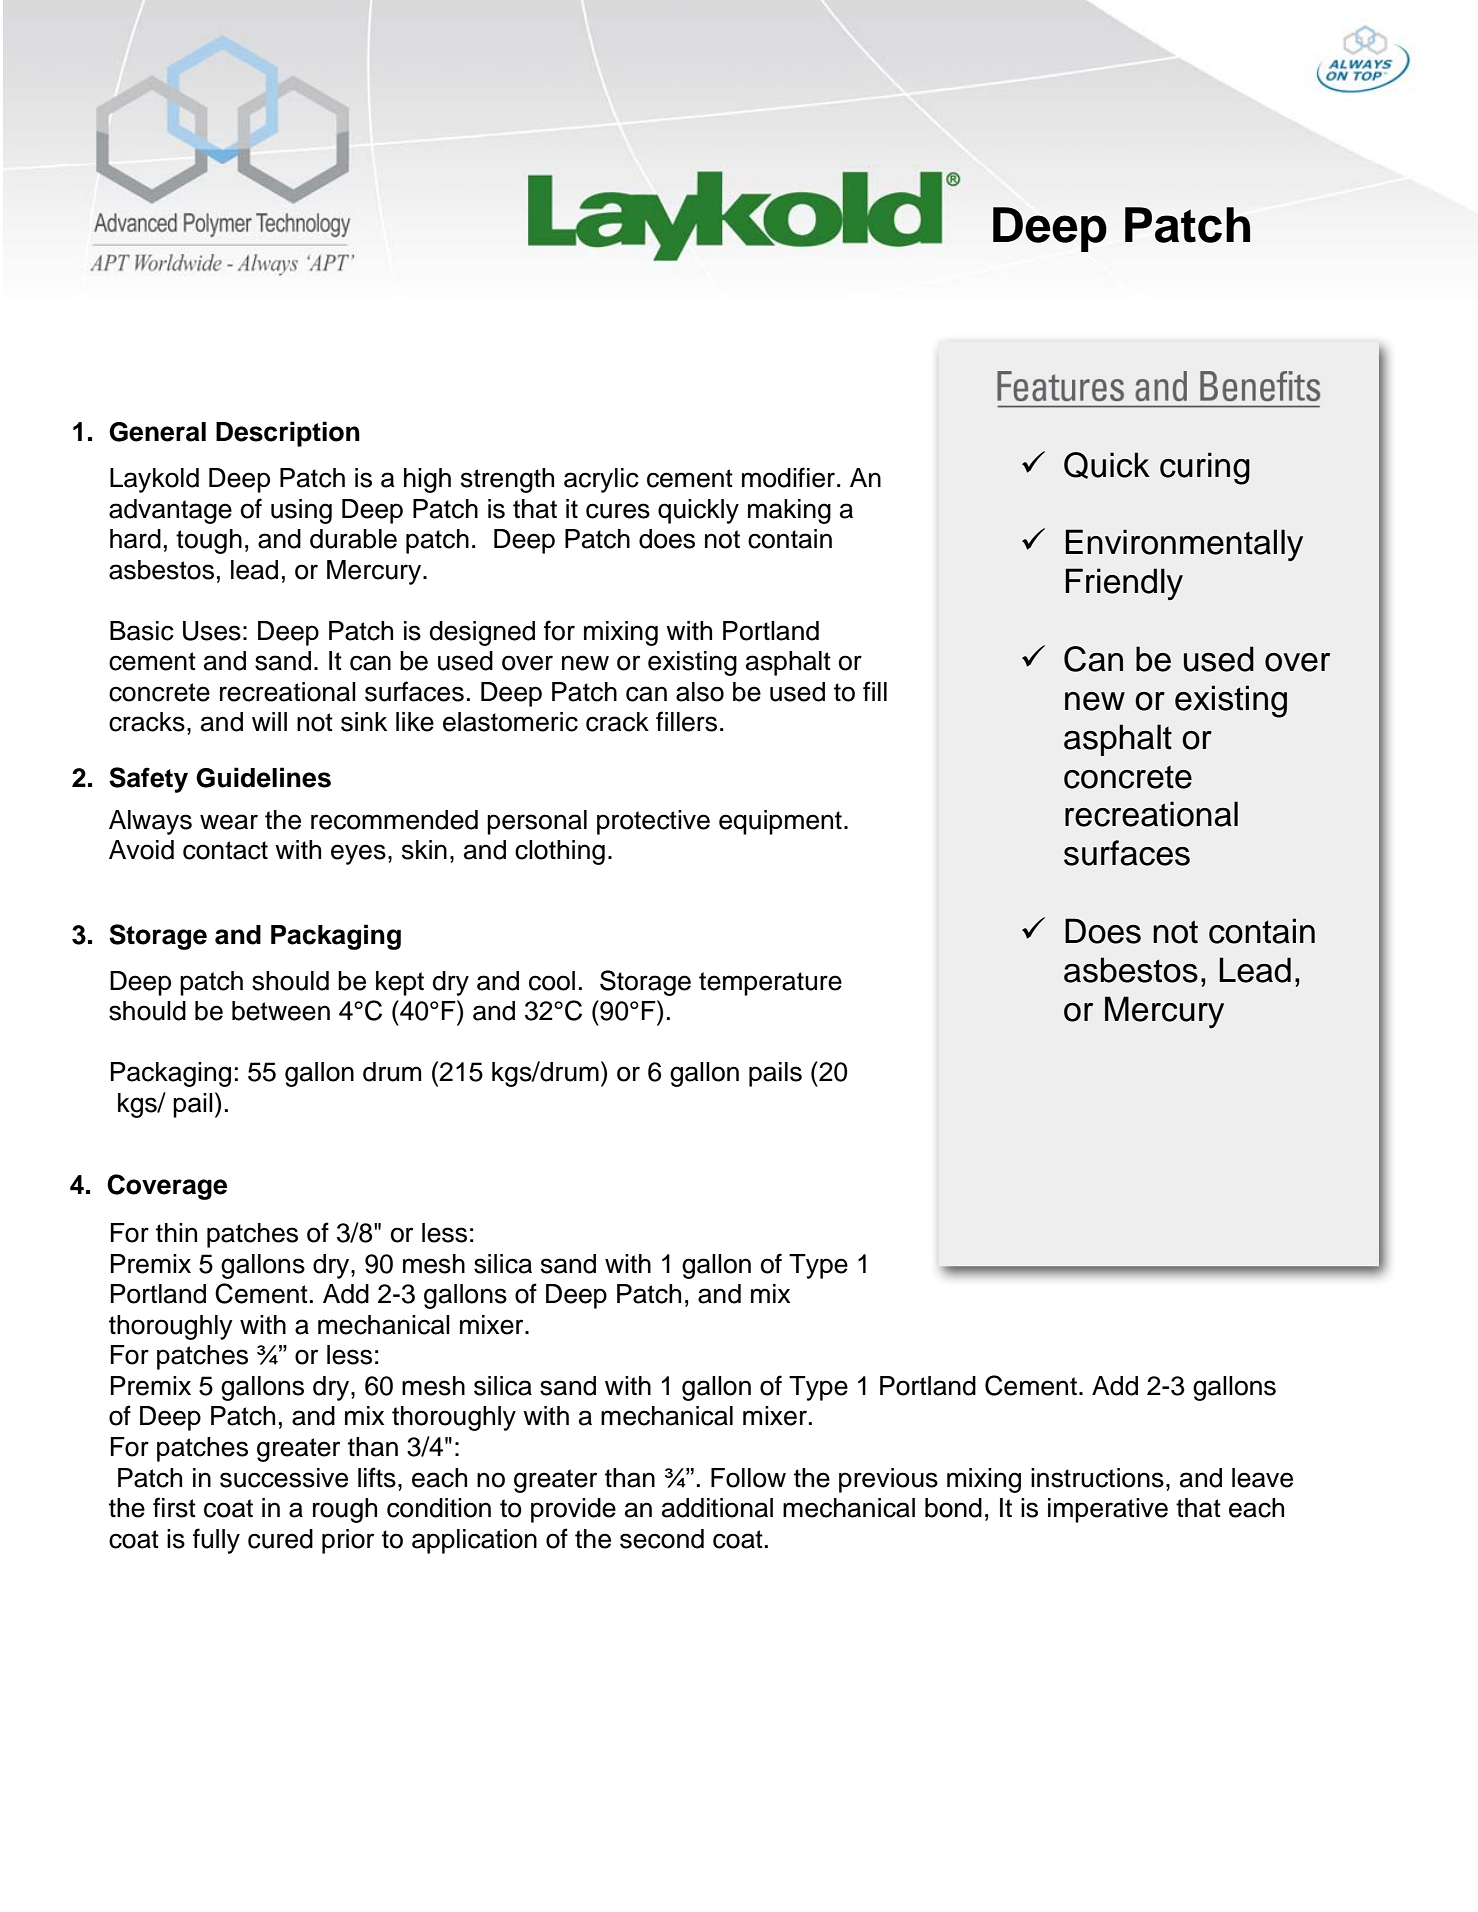  Describe the element at coordinates (790, 477) in the document. I see `modifier` at that location.
